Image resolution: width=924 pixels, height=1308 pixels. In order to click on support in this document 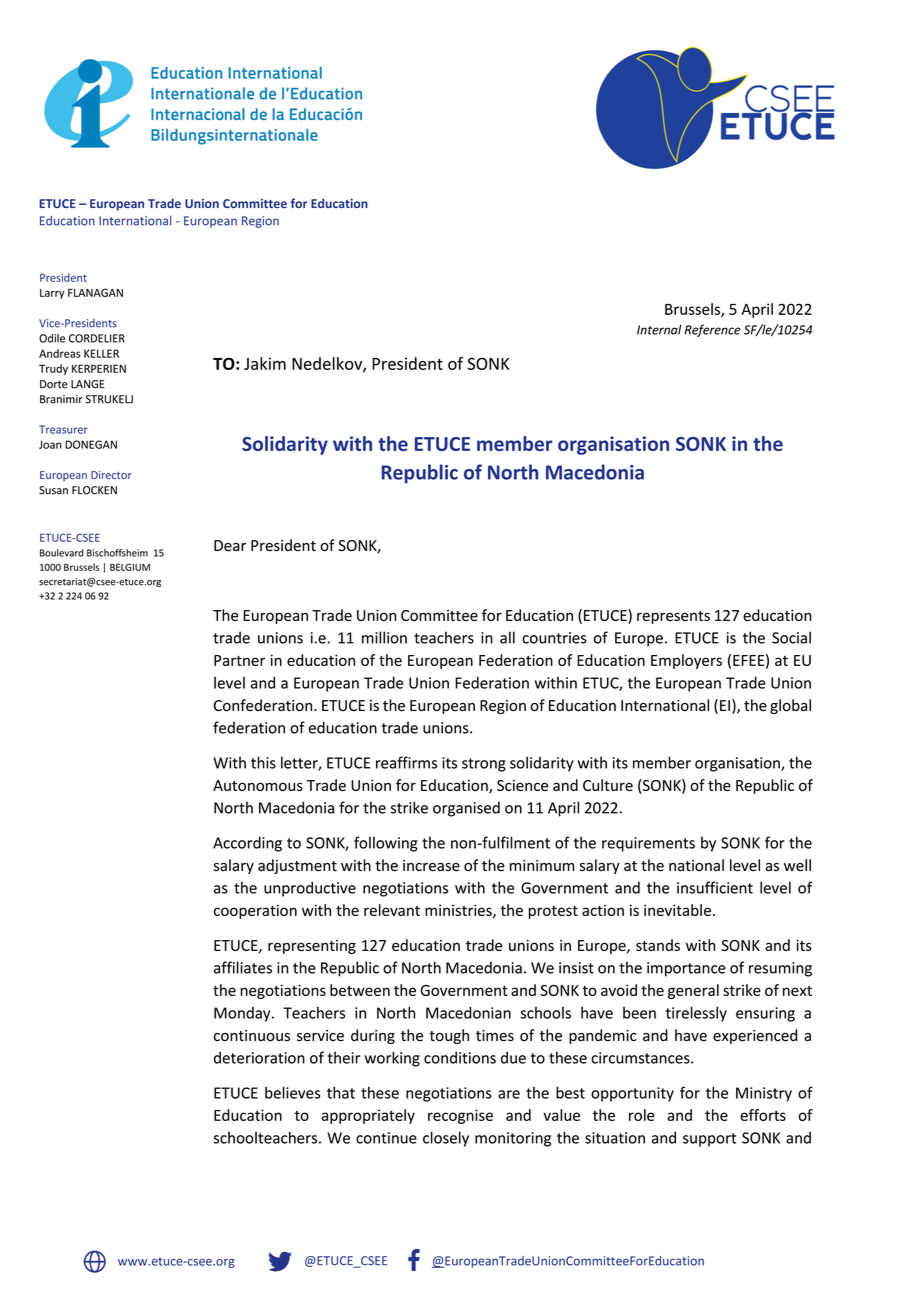, I will do `click(709, 1140)`.
